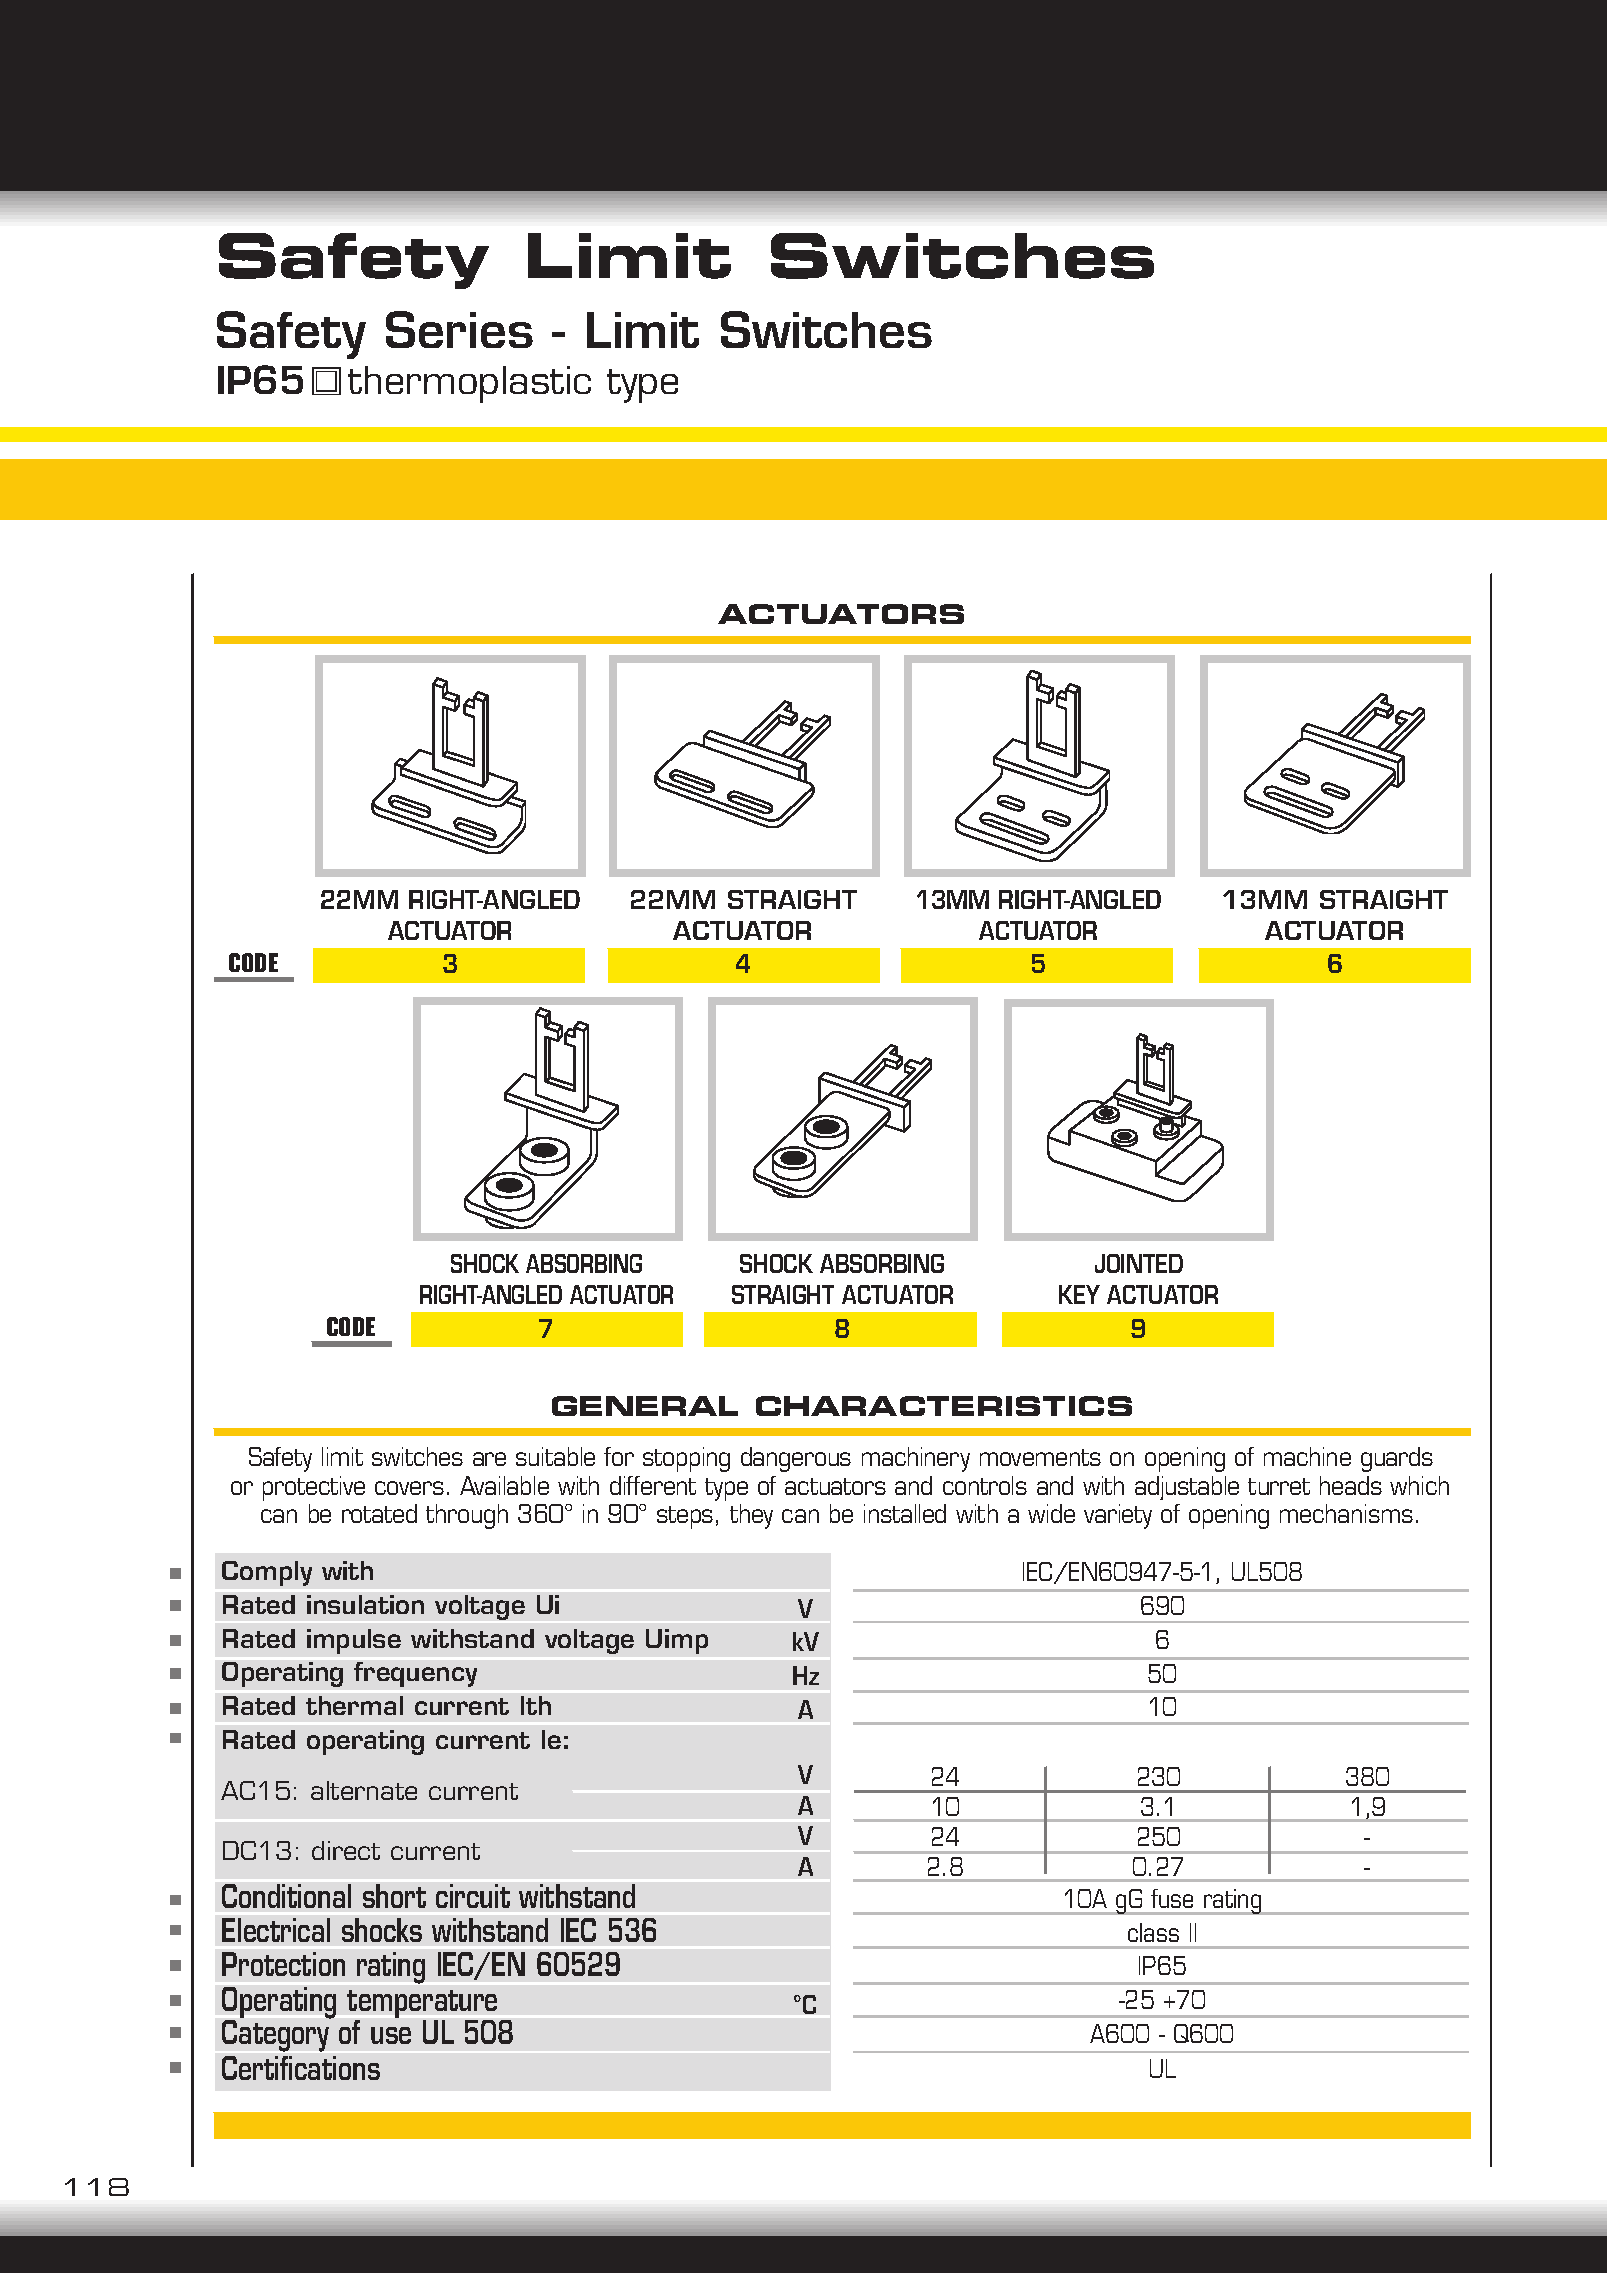  I want to click on KEY, so click(1079, 1294).
